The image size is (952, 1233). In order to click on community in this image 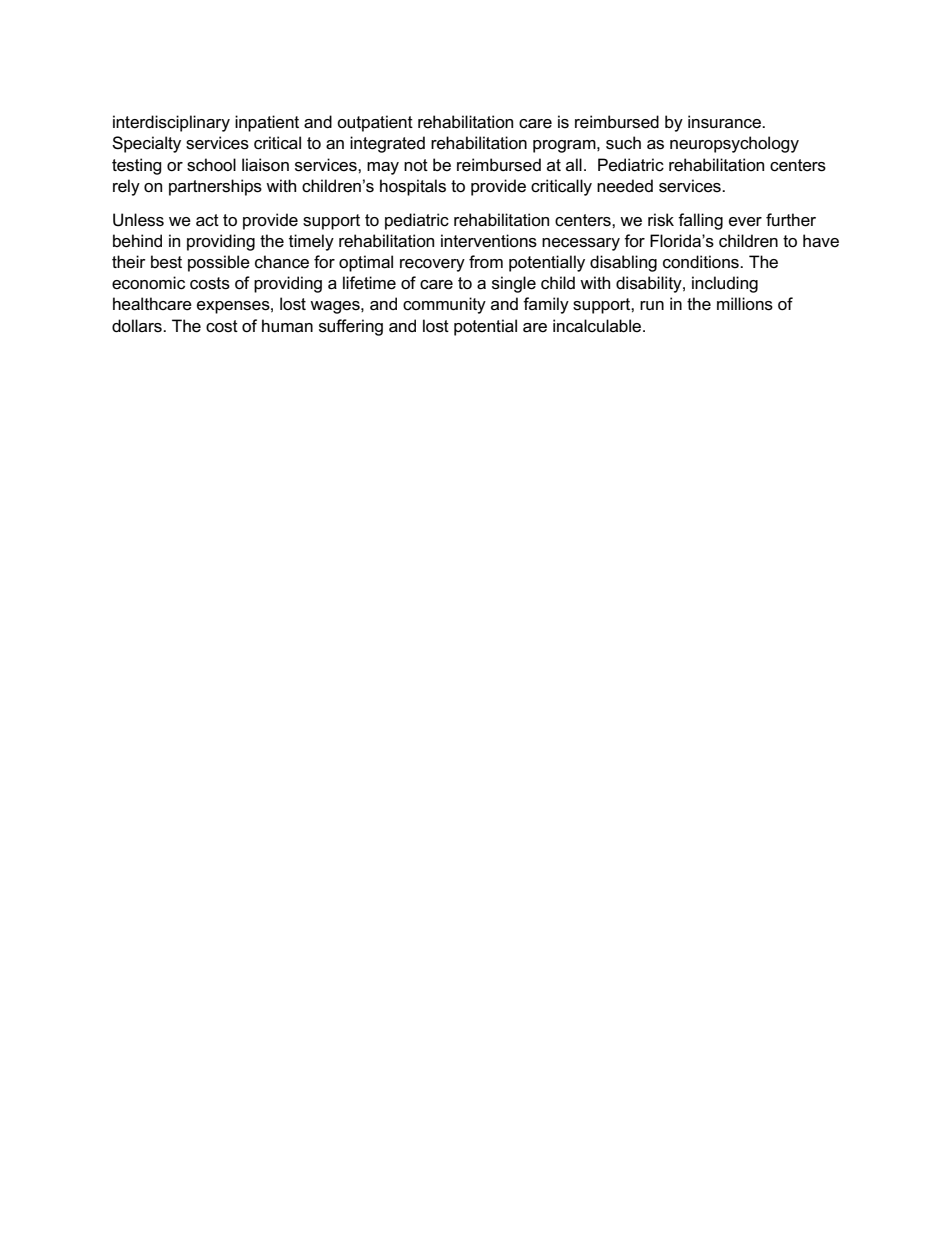, I will do `click(444, 305)`.
